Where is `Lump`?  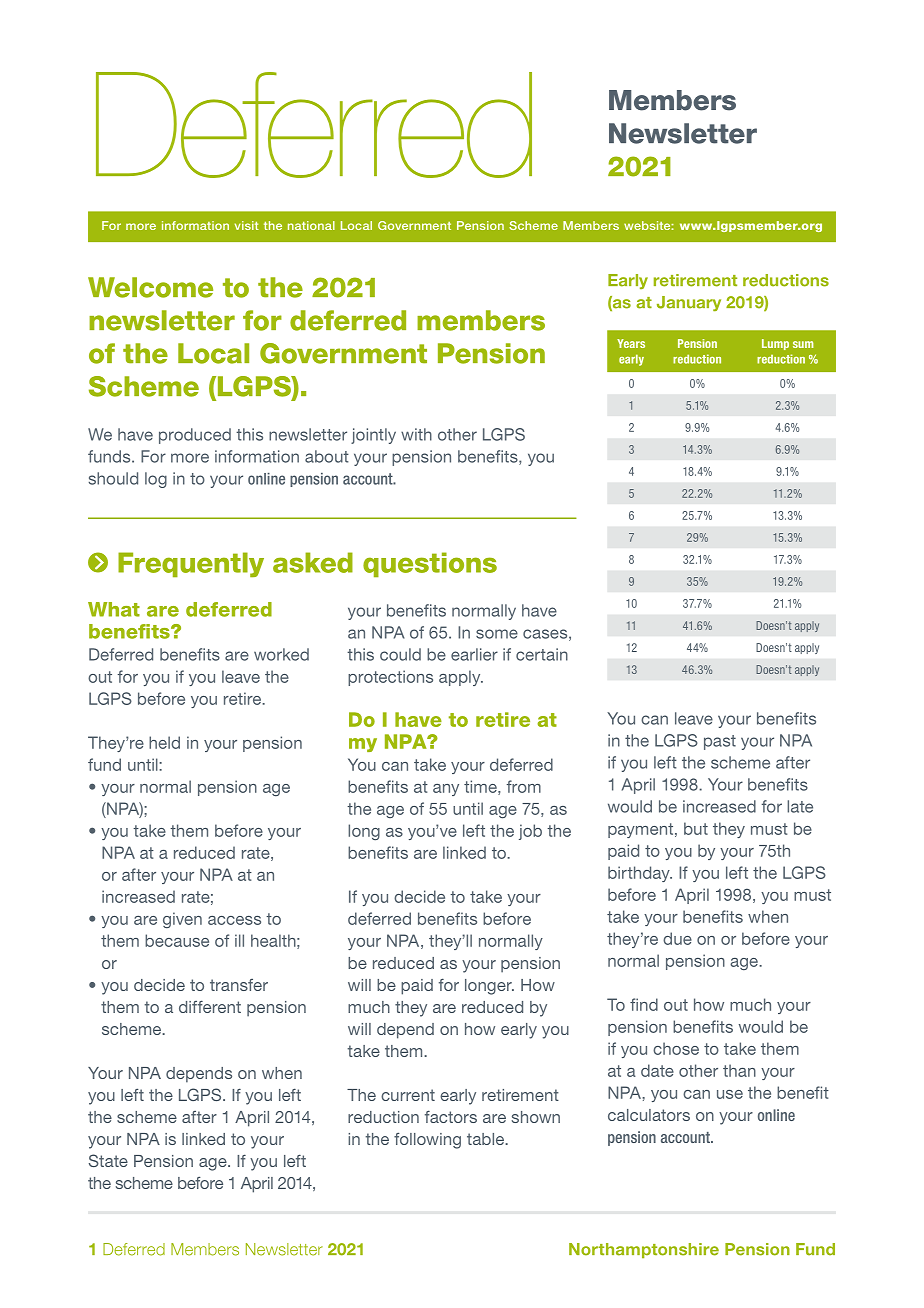 Lump is located at coordinates (775, 344).
